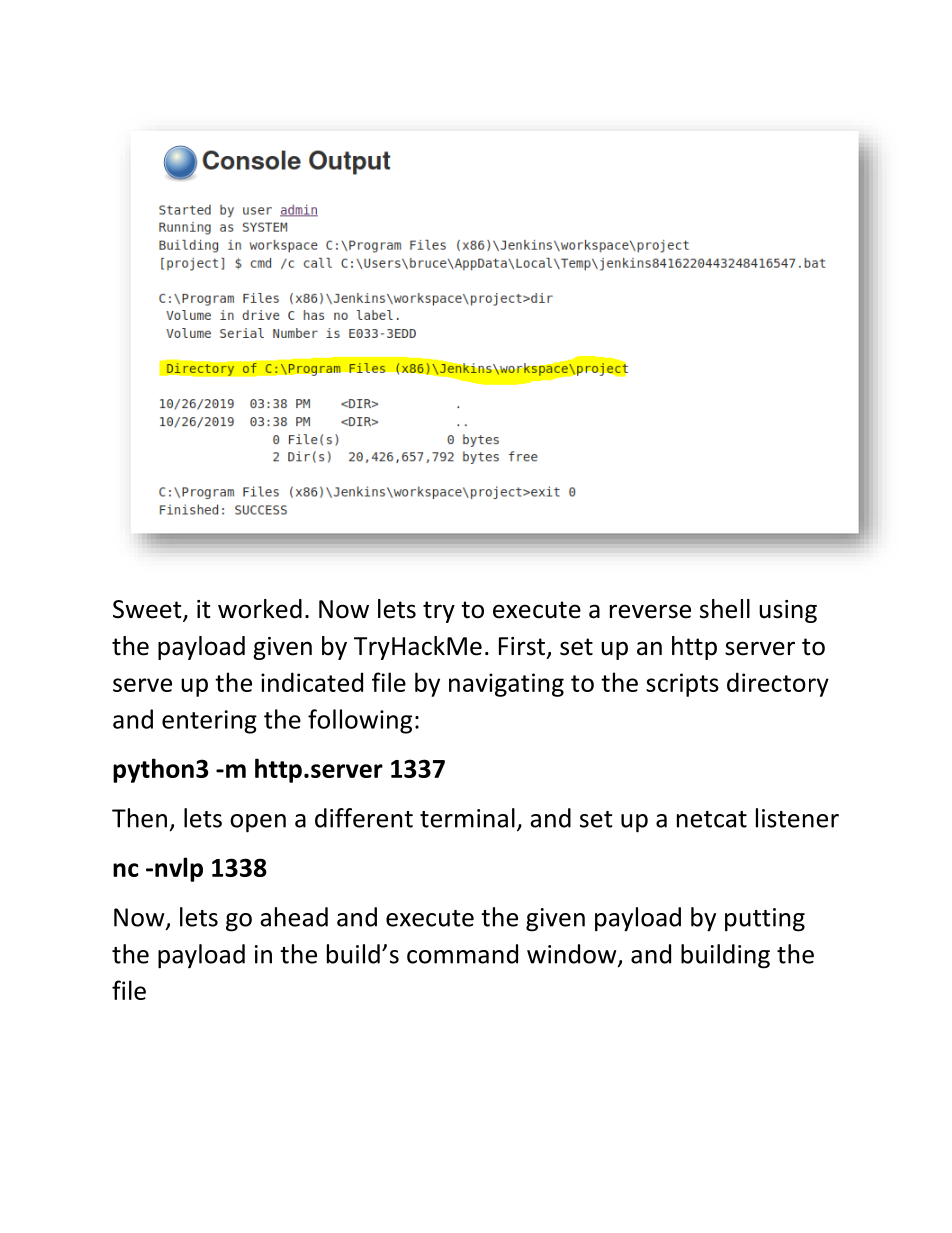 The height and width of the screenshot is (1233, 952). Describe the element at coordinates (765, 920) in the screenshot. I see `putting` at that location.
